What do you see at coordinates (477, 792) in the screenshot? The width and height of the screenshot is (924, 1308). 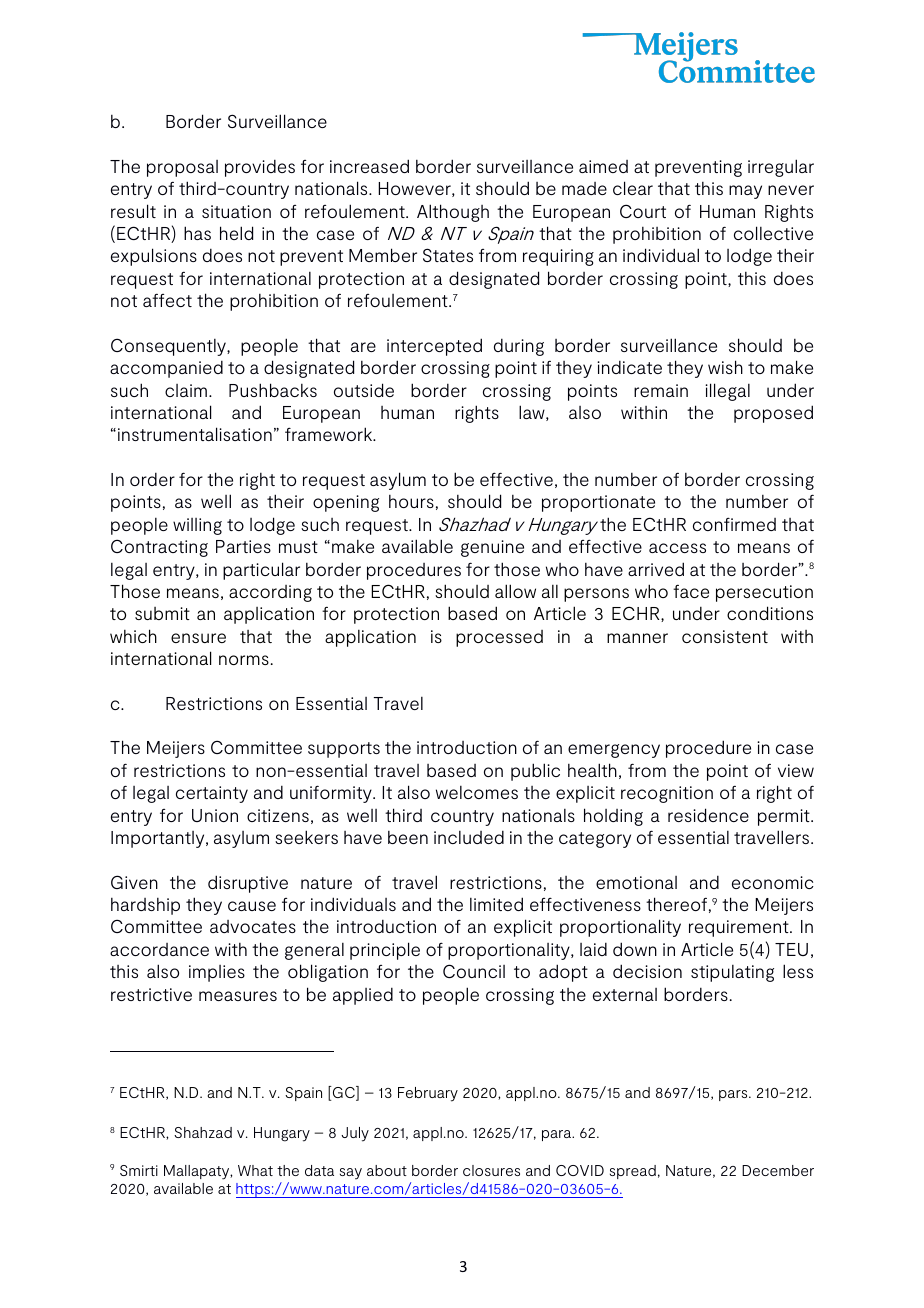 I see `welcomes` at bounding box center [477, 792].
